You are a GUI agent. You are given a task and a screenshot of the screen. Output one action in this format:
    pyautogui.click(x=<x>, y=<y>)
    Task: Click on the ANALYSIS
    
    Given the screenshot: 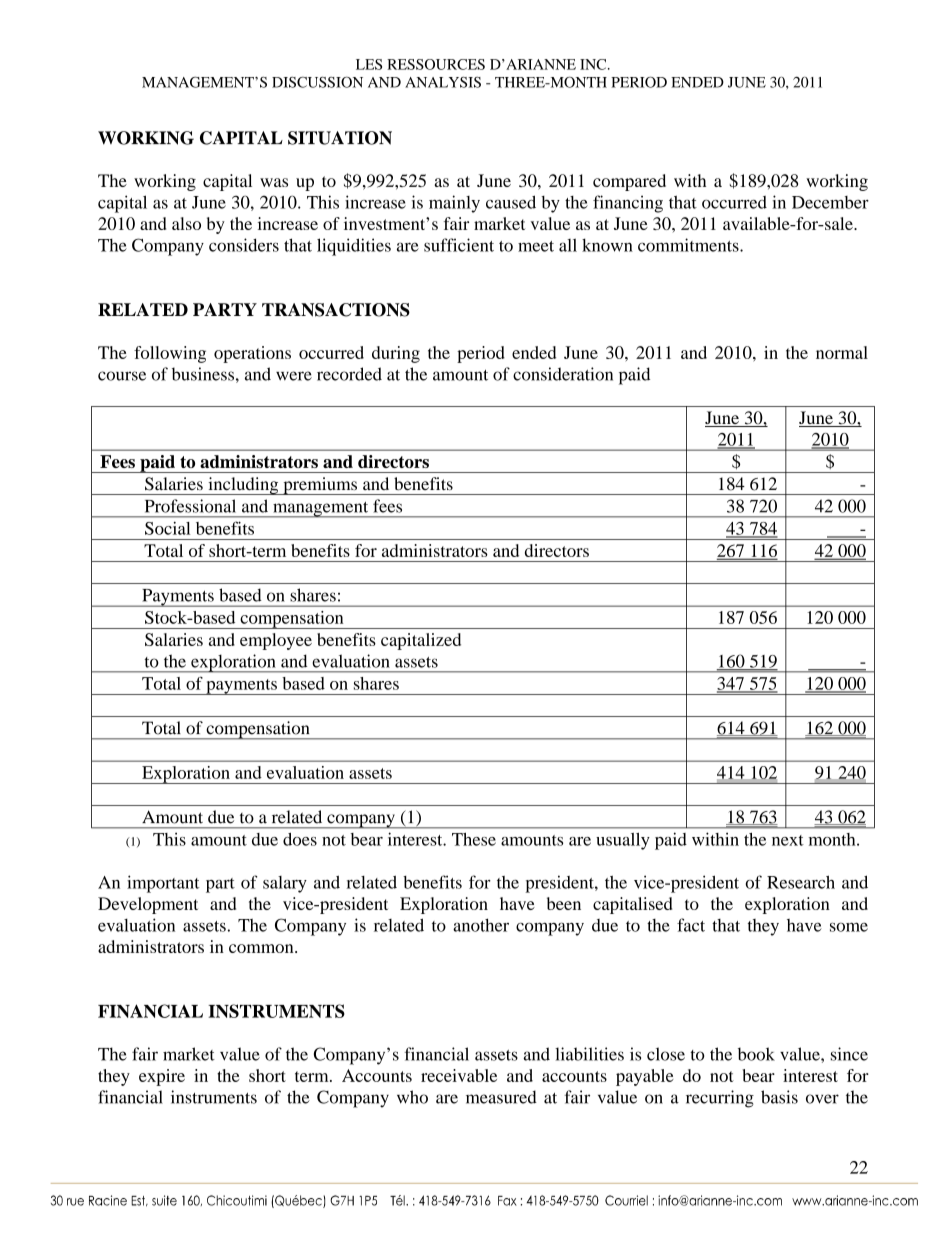 What is the action you would take?
    pyautogui.click(x=443, y=82)
